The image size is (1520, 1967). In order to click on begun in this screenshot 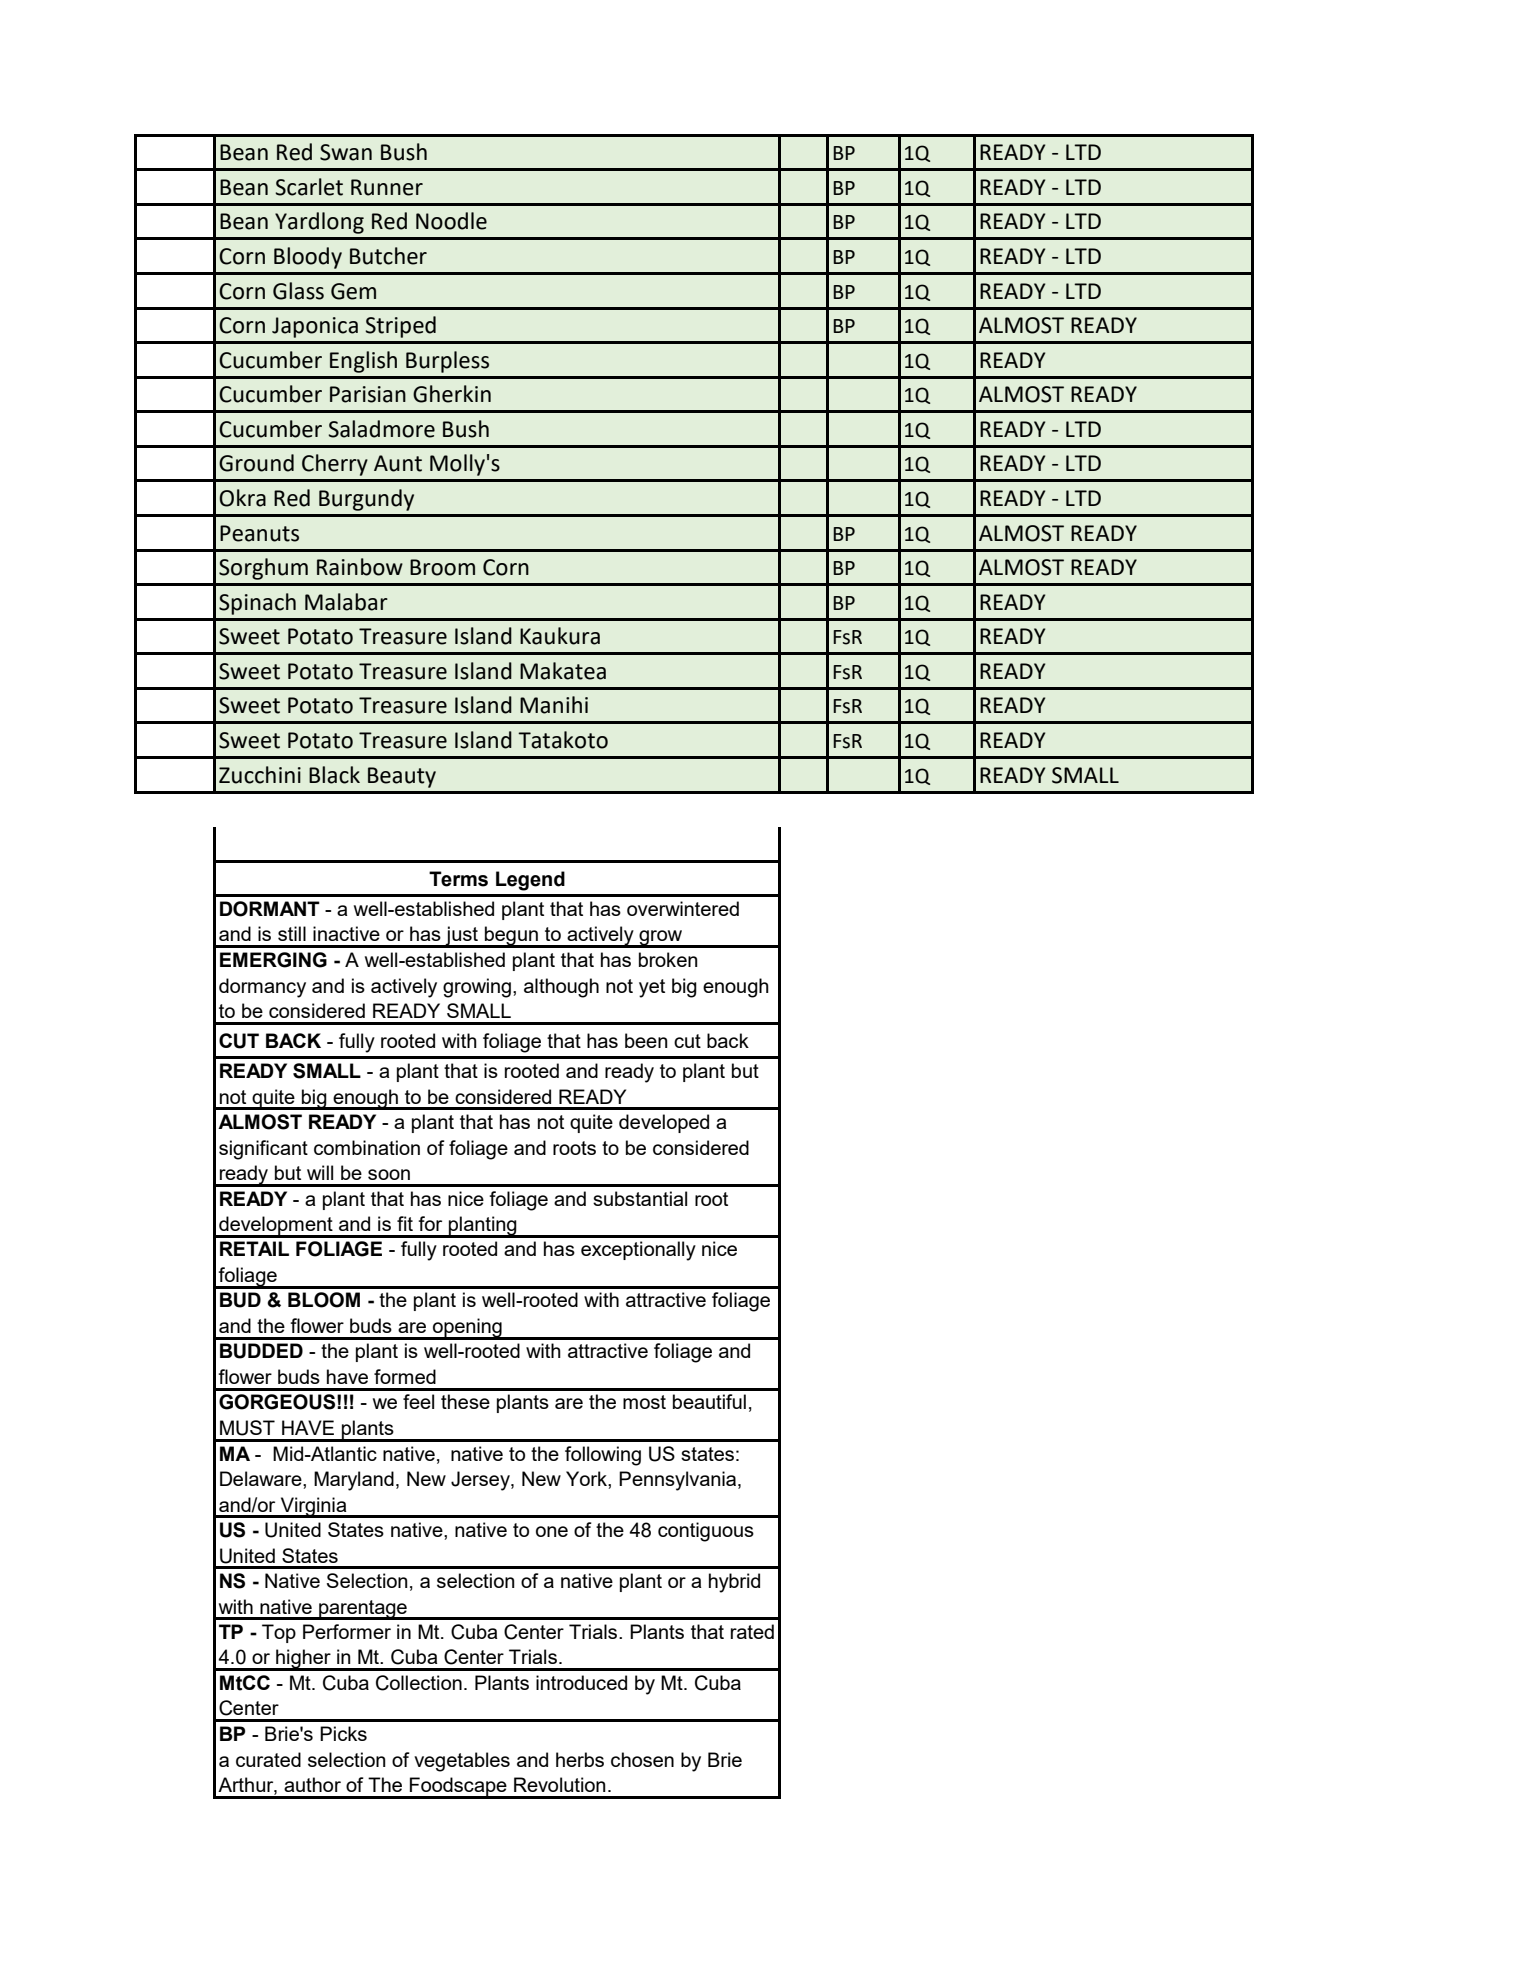, I will do `click(511, 937)`.
